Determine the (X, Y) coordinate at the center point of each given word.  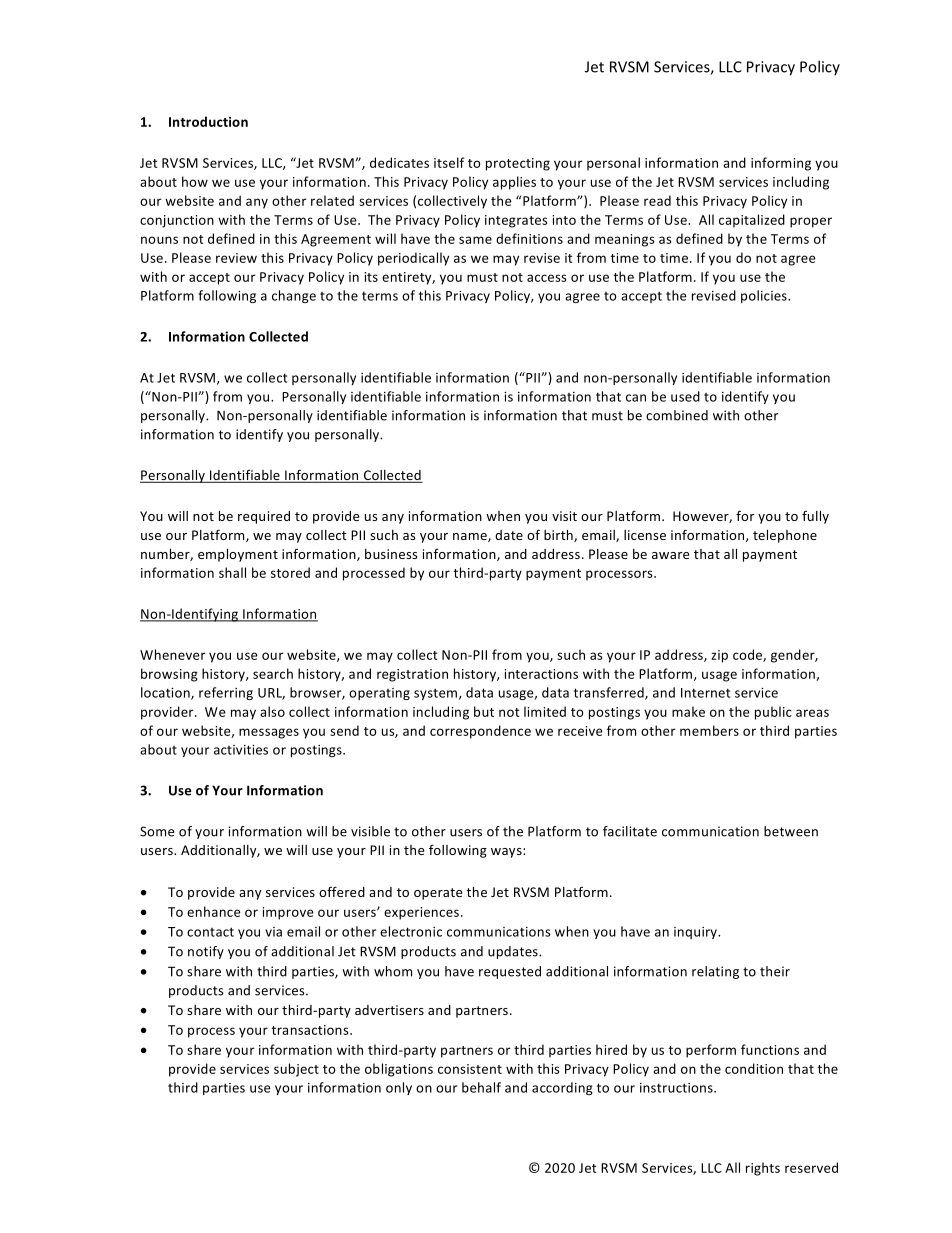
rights (763, 1169)
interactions (541, 674)
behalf (481, 1087)
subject (296, 1070)
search (273, 673)
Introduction (208, 121)
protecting (518, 164)
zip (719, 656)
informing (781, 164)
